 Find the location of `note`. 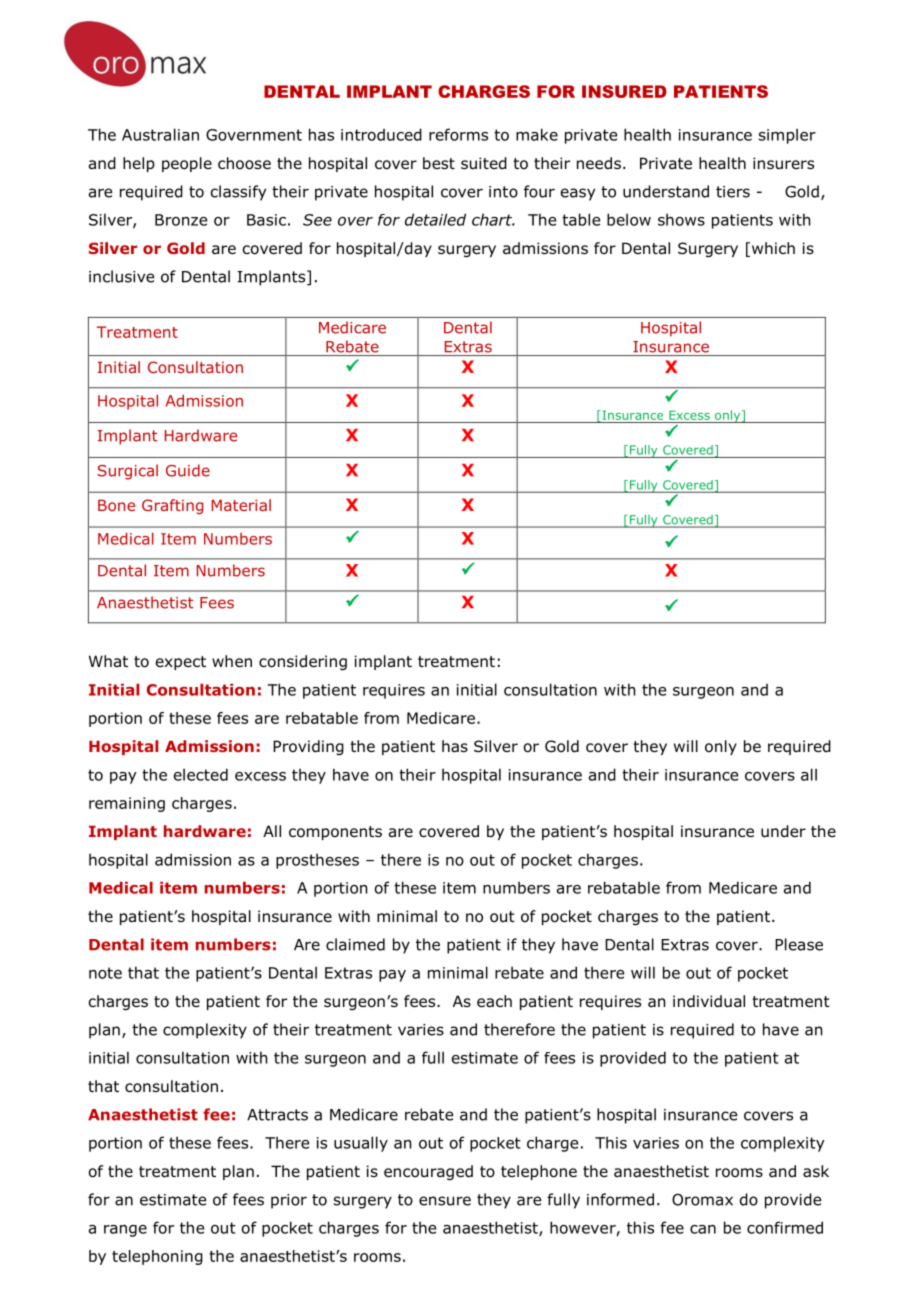

note is located at coordinates (105, 973).
